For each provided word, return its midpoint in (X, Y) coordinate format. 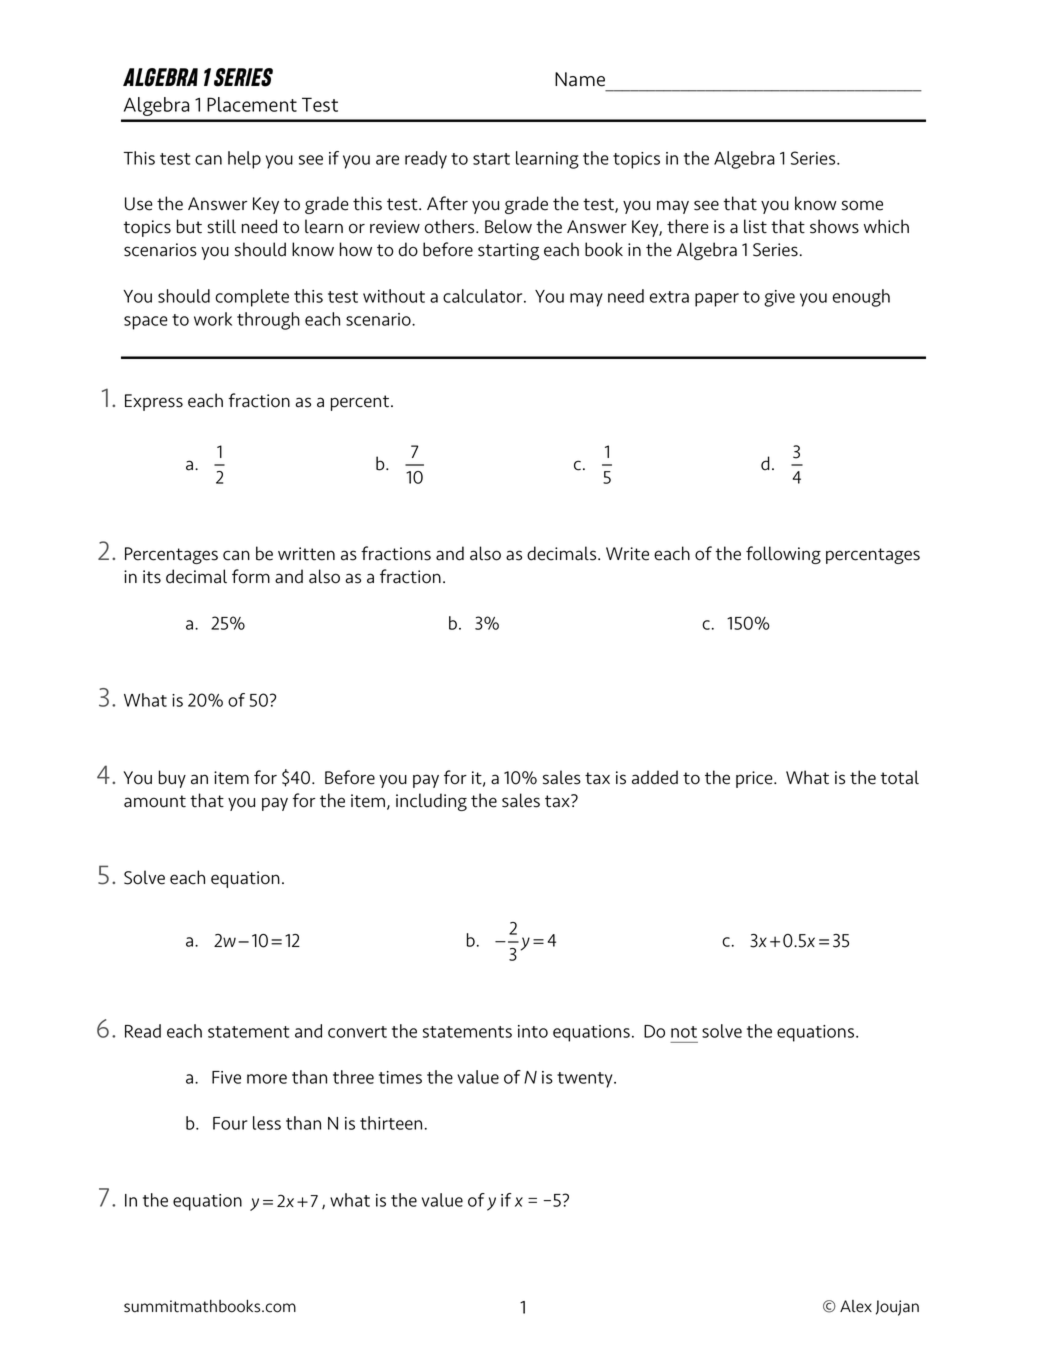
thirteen (391, 1123)
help (244, 160)
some (862, 205)
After (447, 203)
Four (230, 1123)
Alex (856, 1306)
